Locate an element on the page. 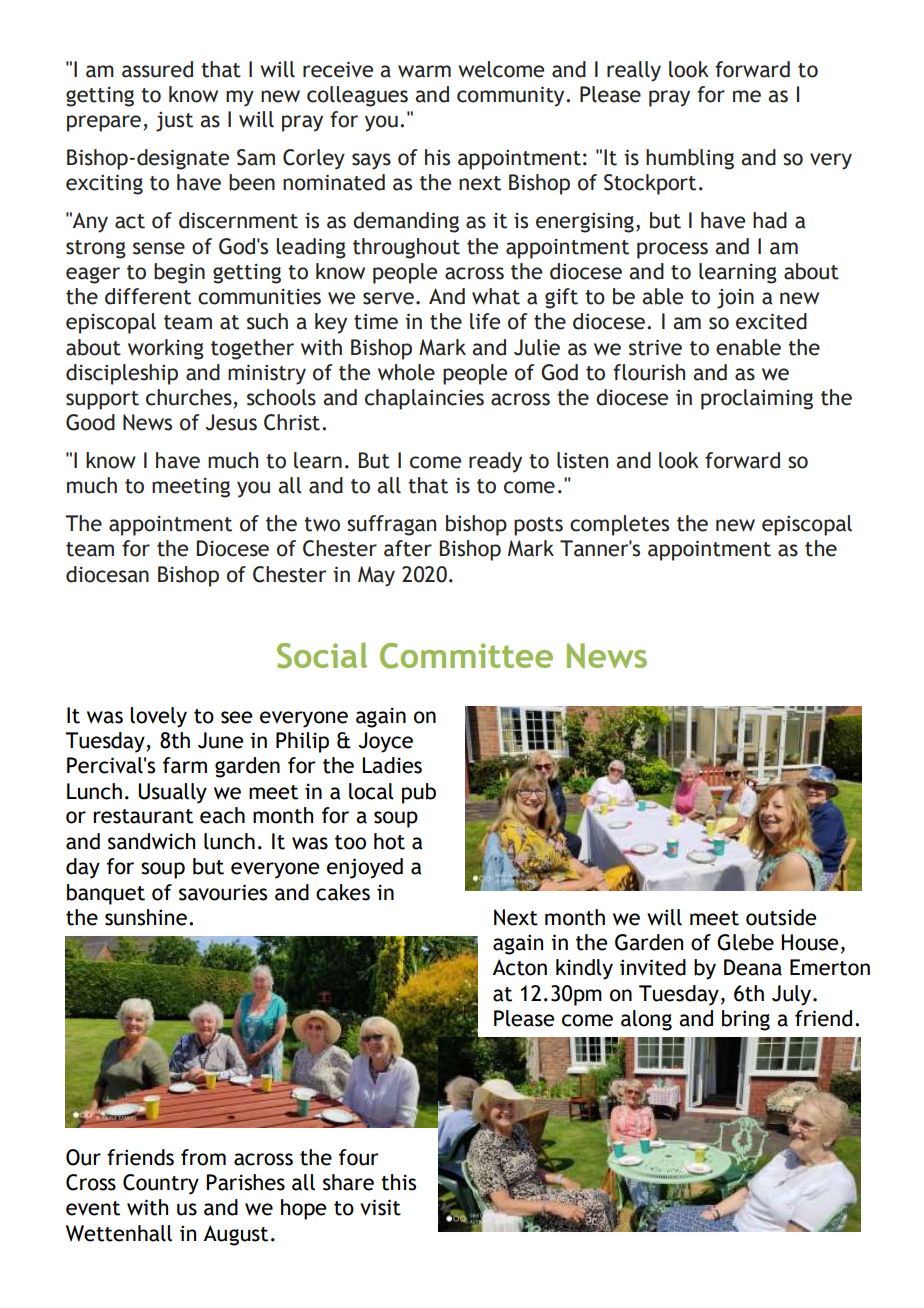  this is located at coordinates (398, 1182).
